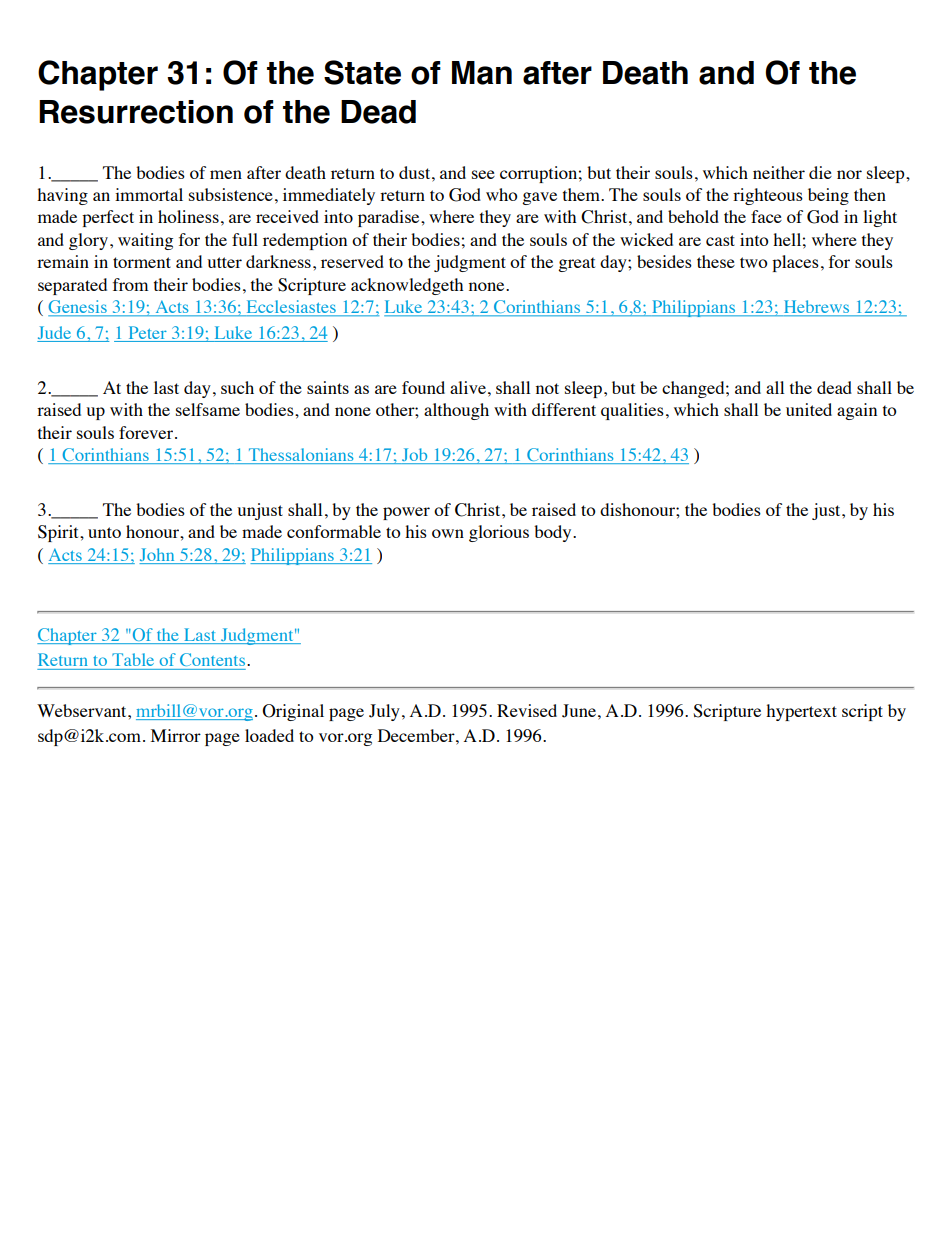  What do you see at coordinates (527, 710) in the document?
I see `Revised` at bounding box center [527, 710].
